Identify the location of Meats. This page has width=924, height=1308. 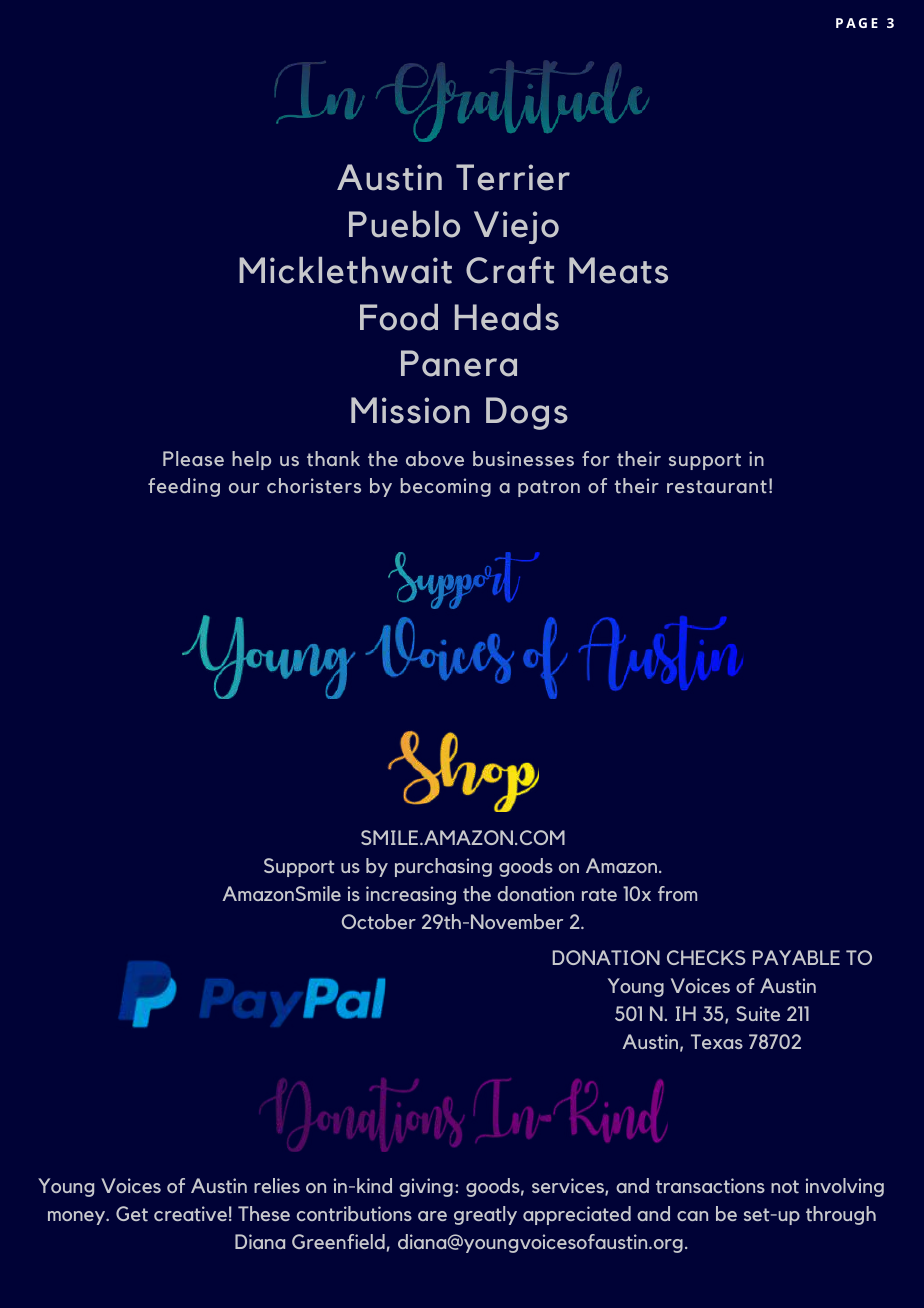
(618, 270).
